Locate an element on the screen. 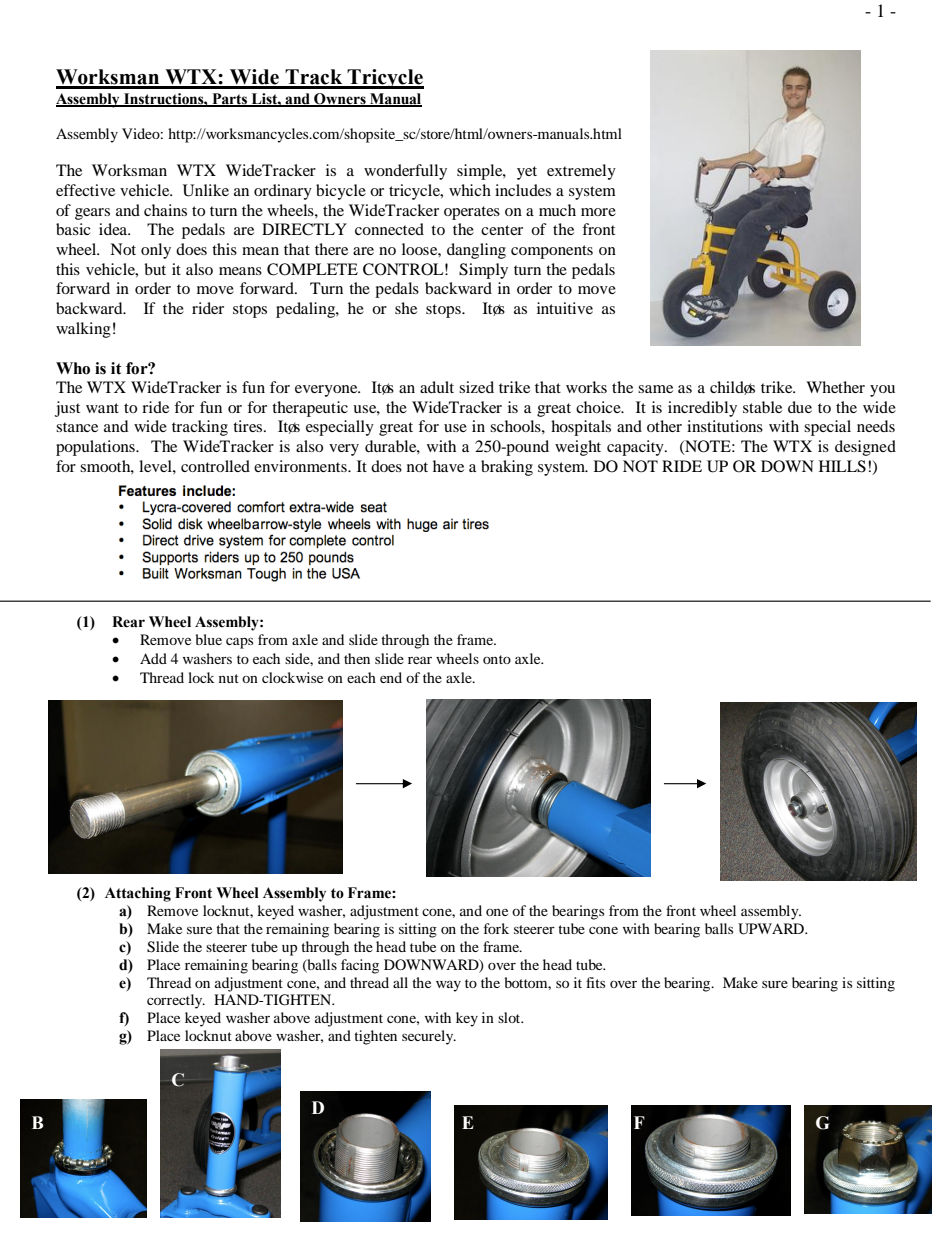 The width and height of the screenshot is (952, 1233). extremely is located at coordinates (581, 172).
